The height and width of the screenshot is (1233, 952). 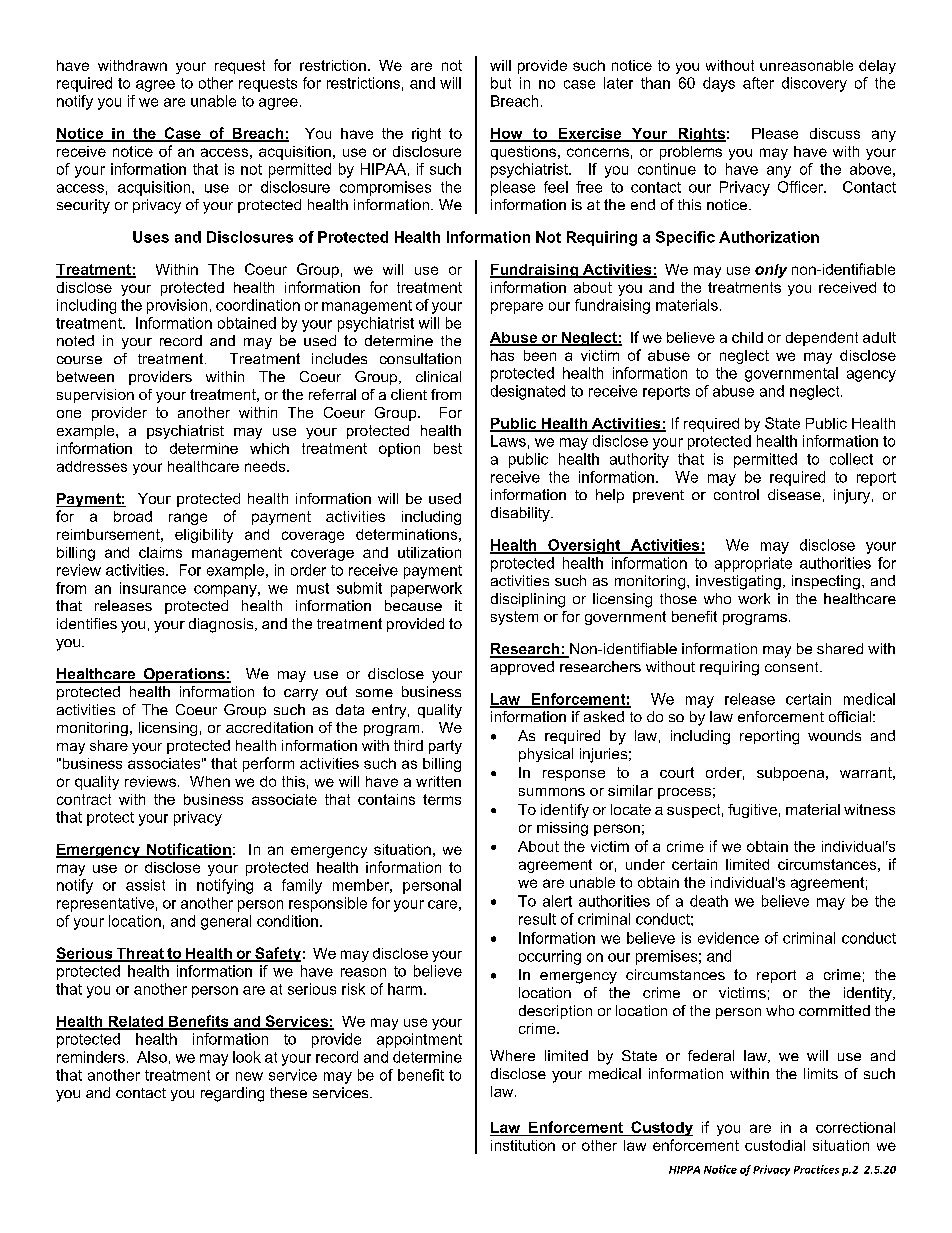 I want to click on collect, so click(x=851, y=459).
